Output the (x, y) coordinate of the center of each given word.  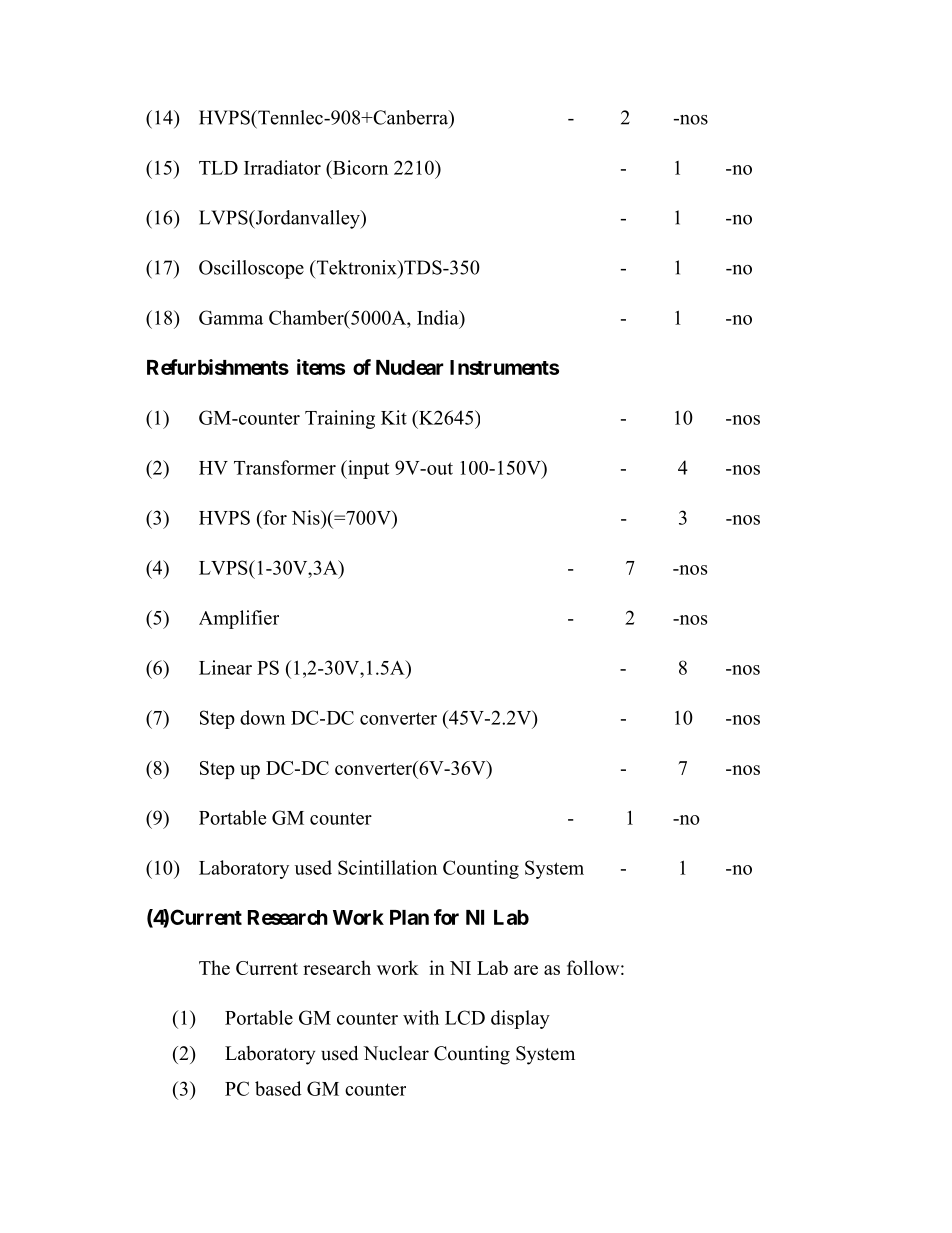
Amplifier (239, 619)
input (367, 469)
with (421, 1017)
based (278, 1088)
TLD (218, 168)
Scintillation (387, 867)
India (439, 317)
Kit (394, 417)
